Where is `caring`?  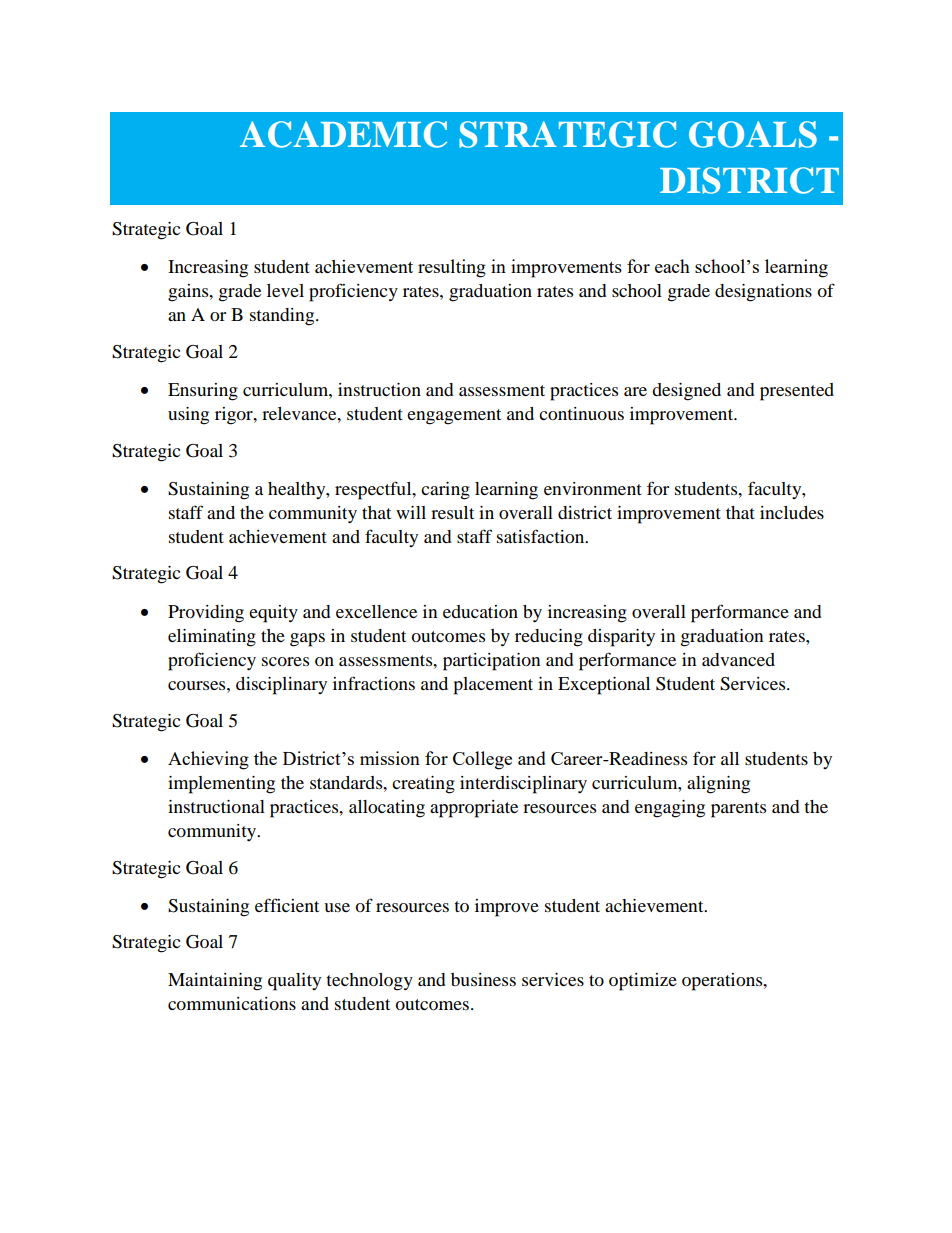 caring is located at coordinates (445, 491).
